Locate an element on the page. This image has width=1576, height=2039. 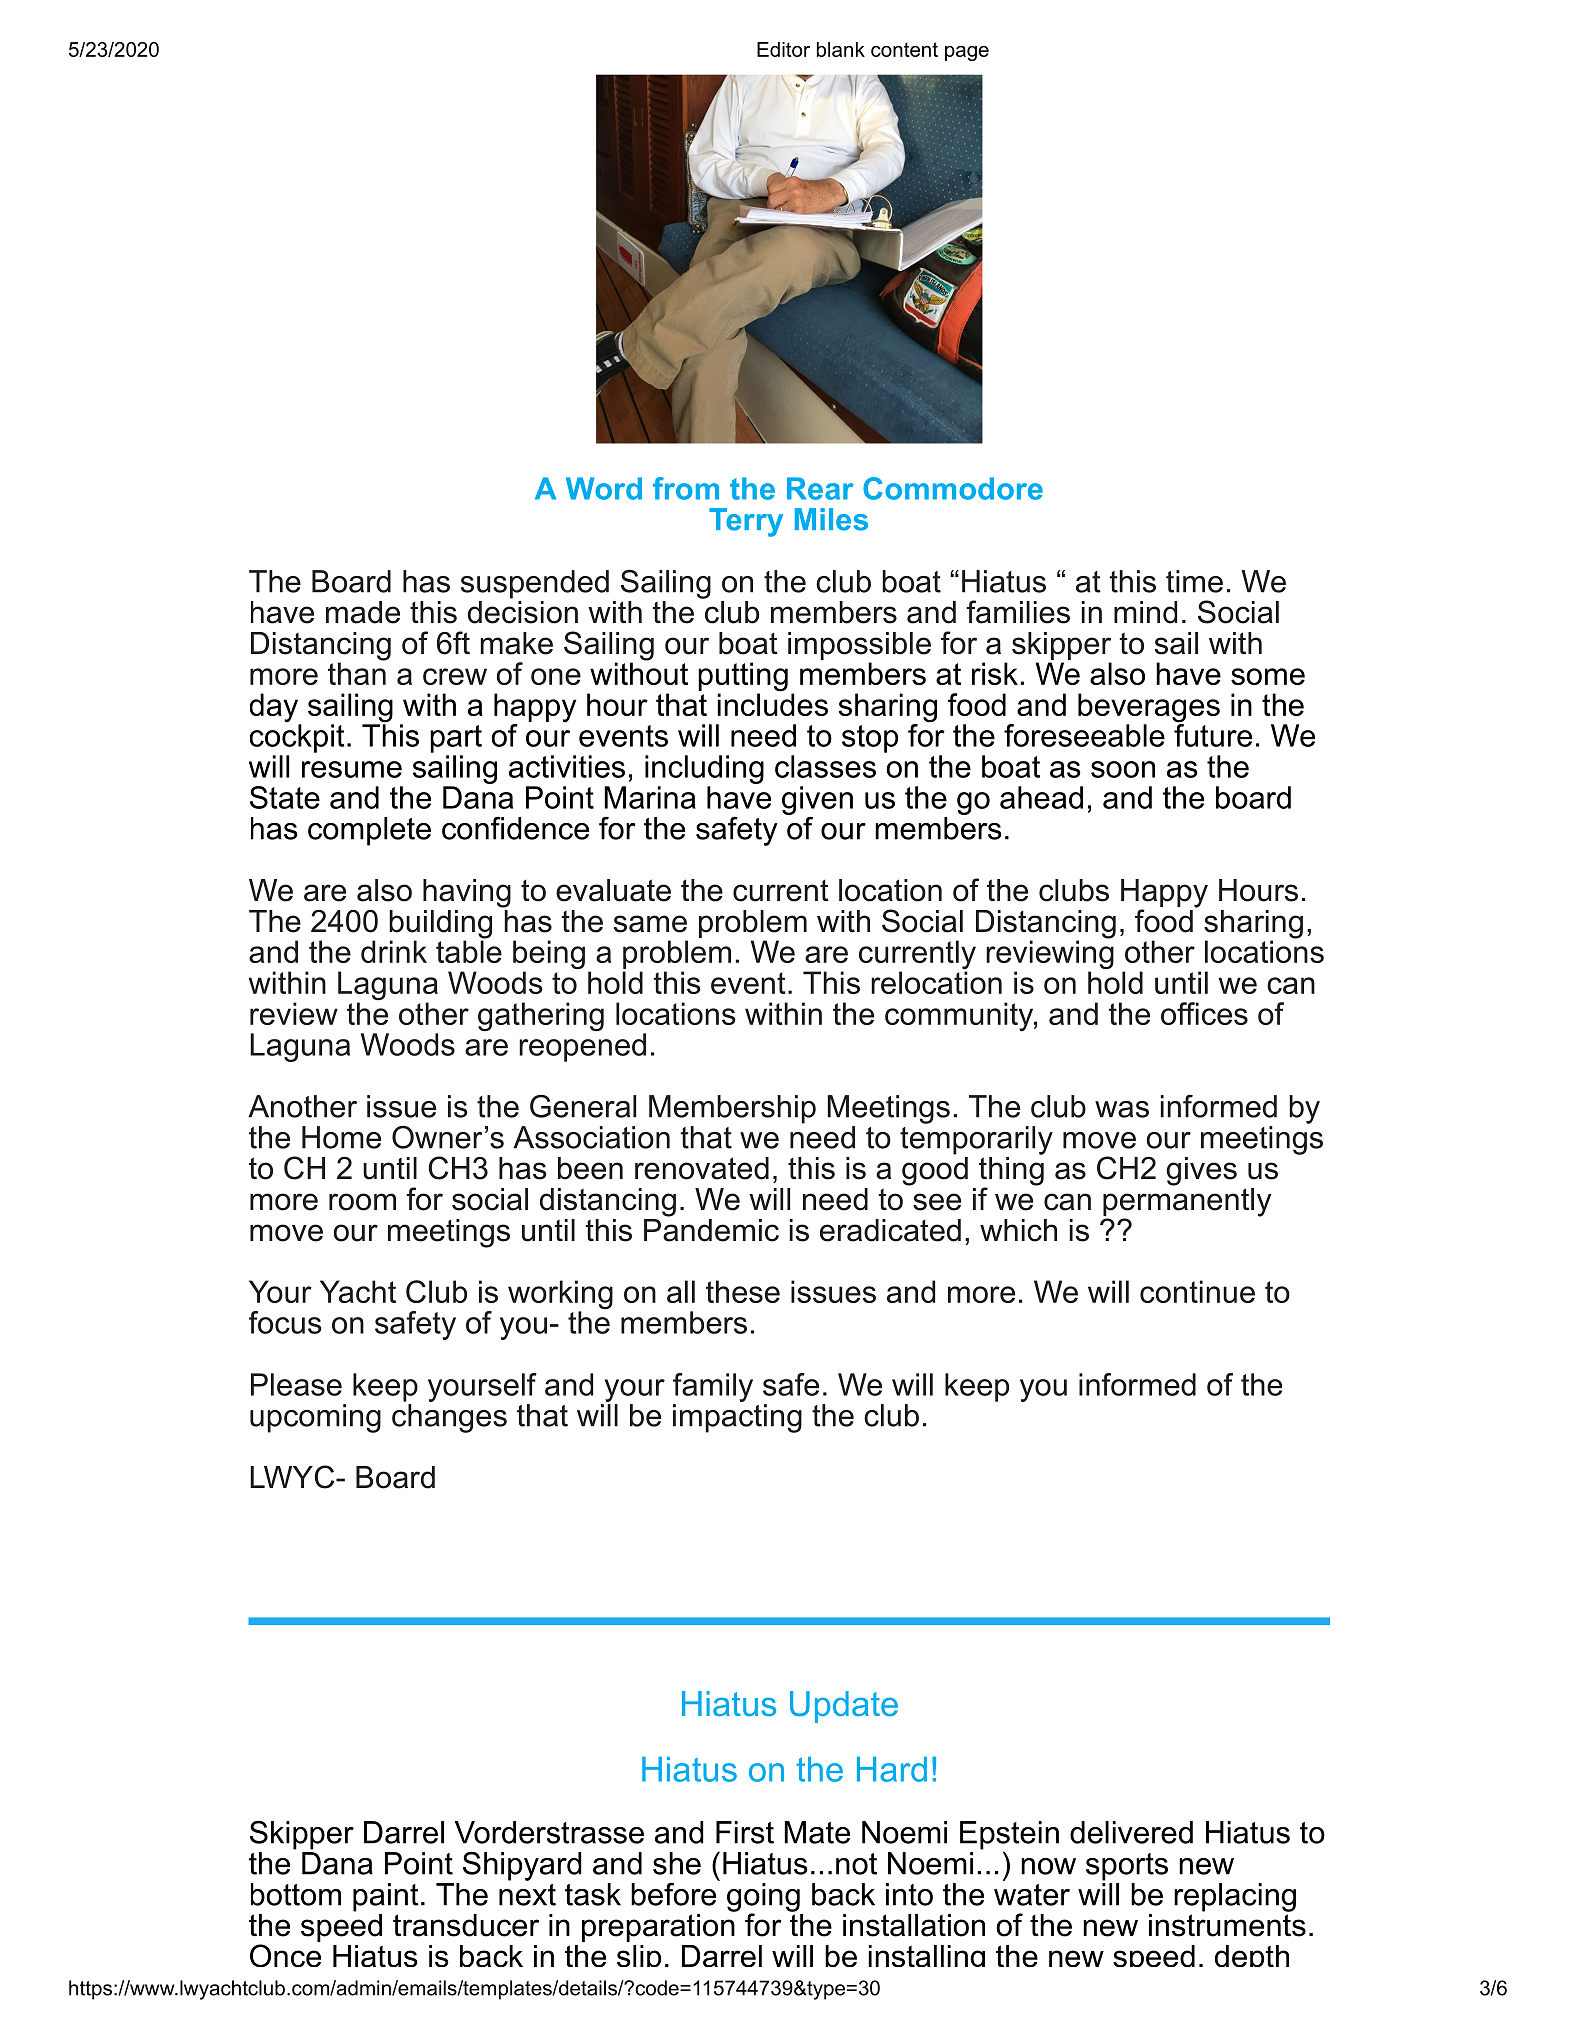
offices is located at coordinates (1204, 1013).
